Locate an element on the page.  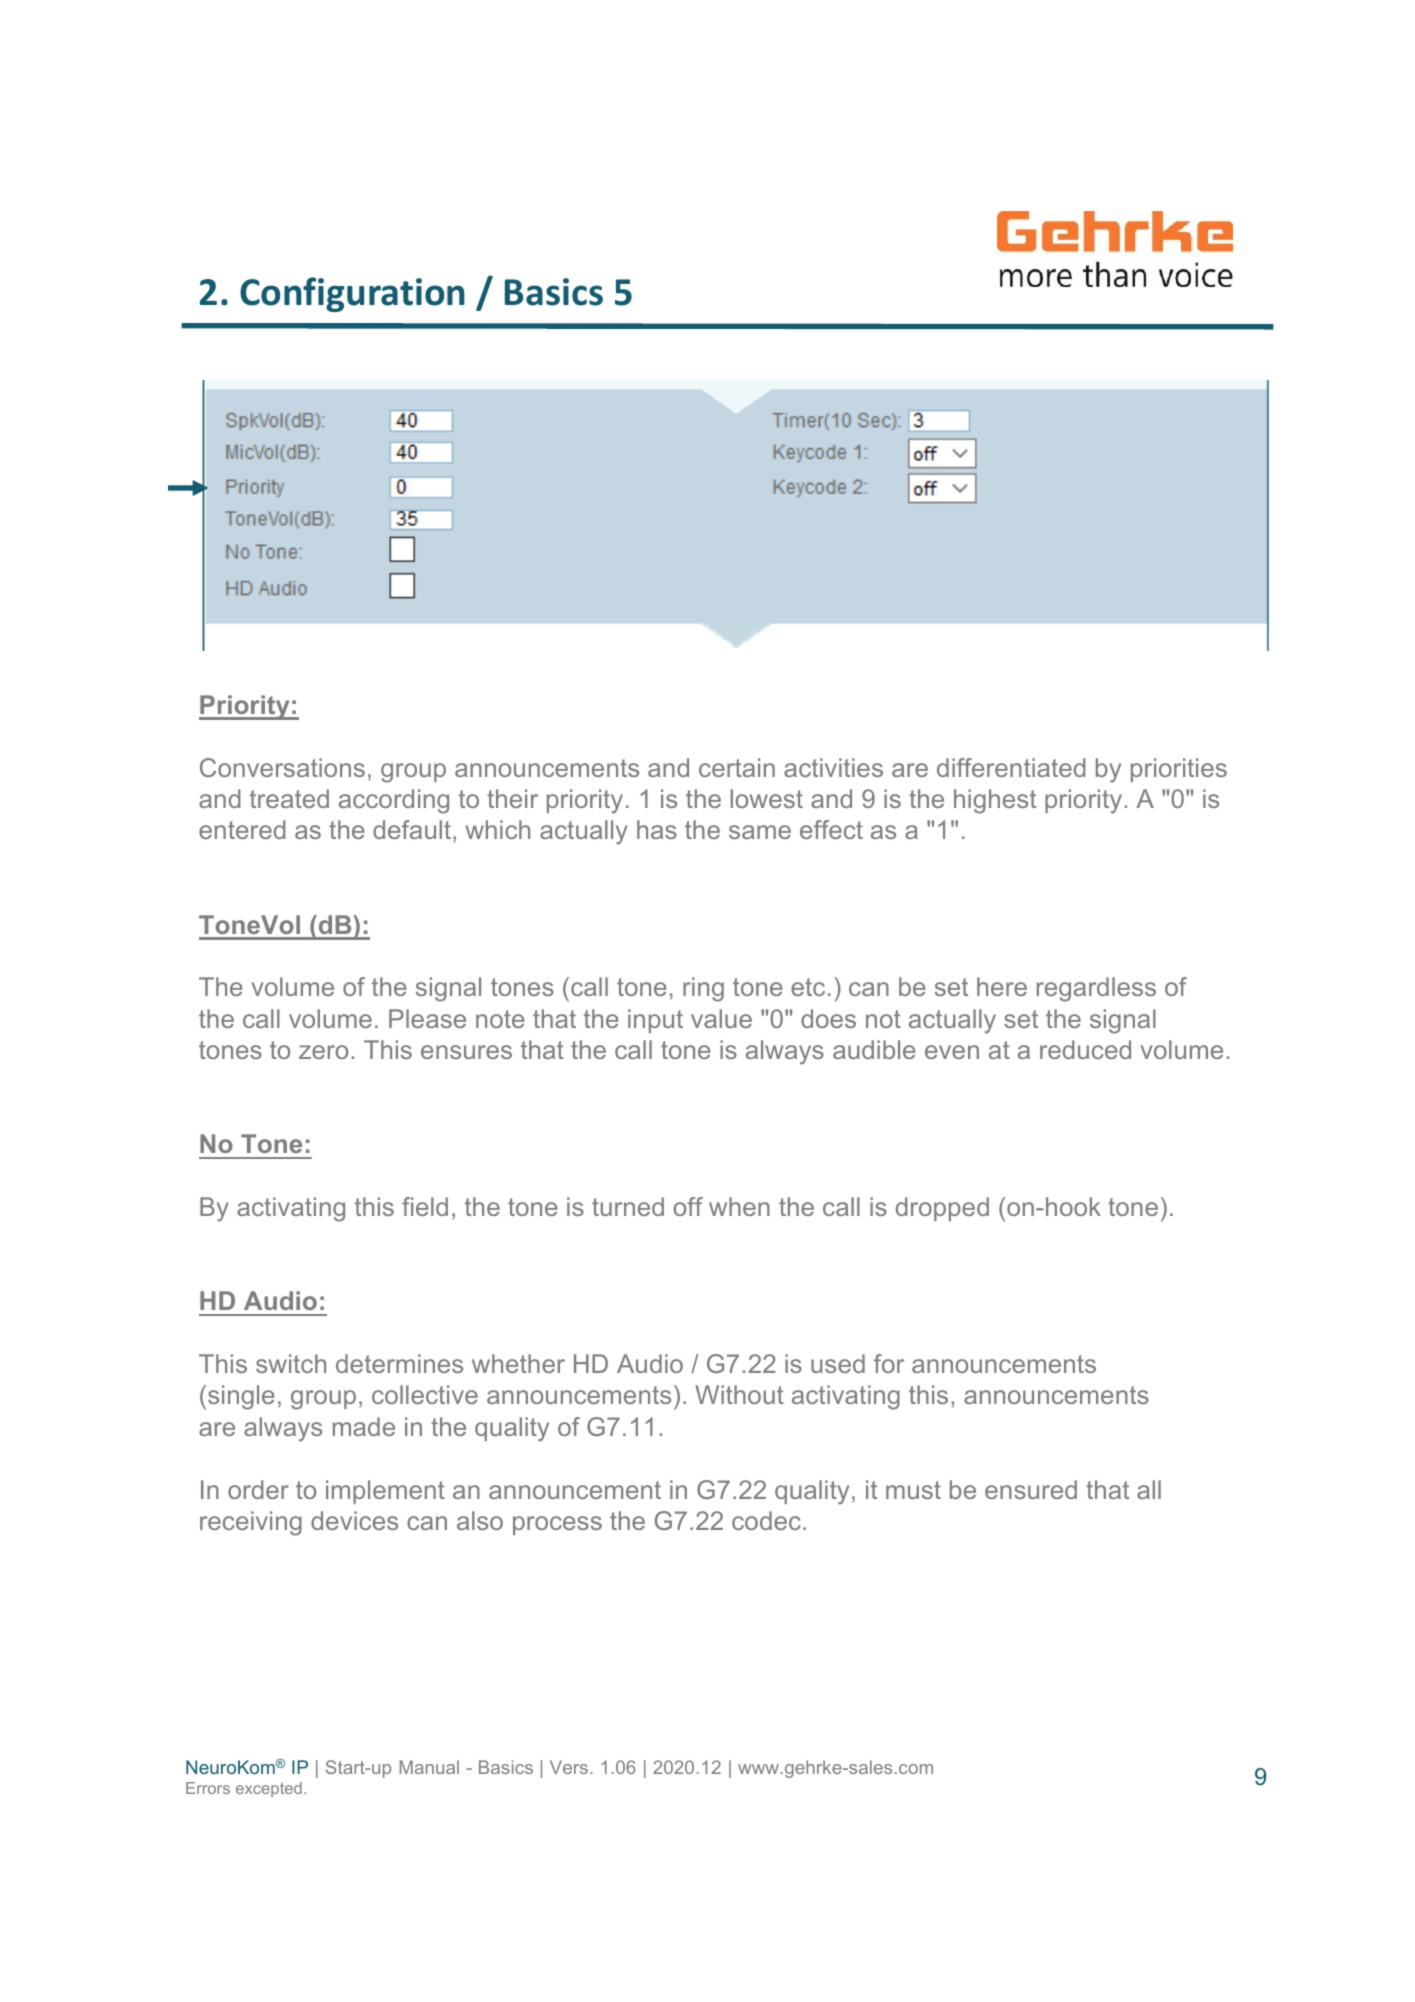
excepted is located at coordinates (269, 1789).
